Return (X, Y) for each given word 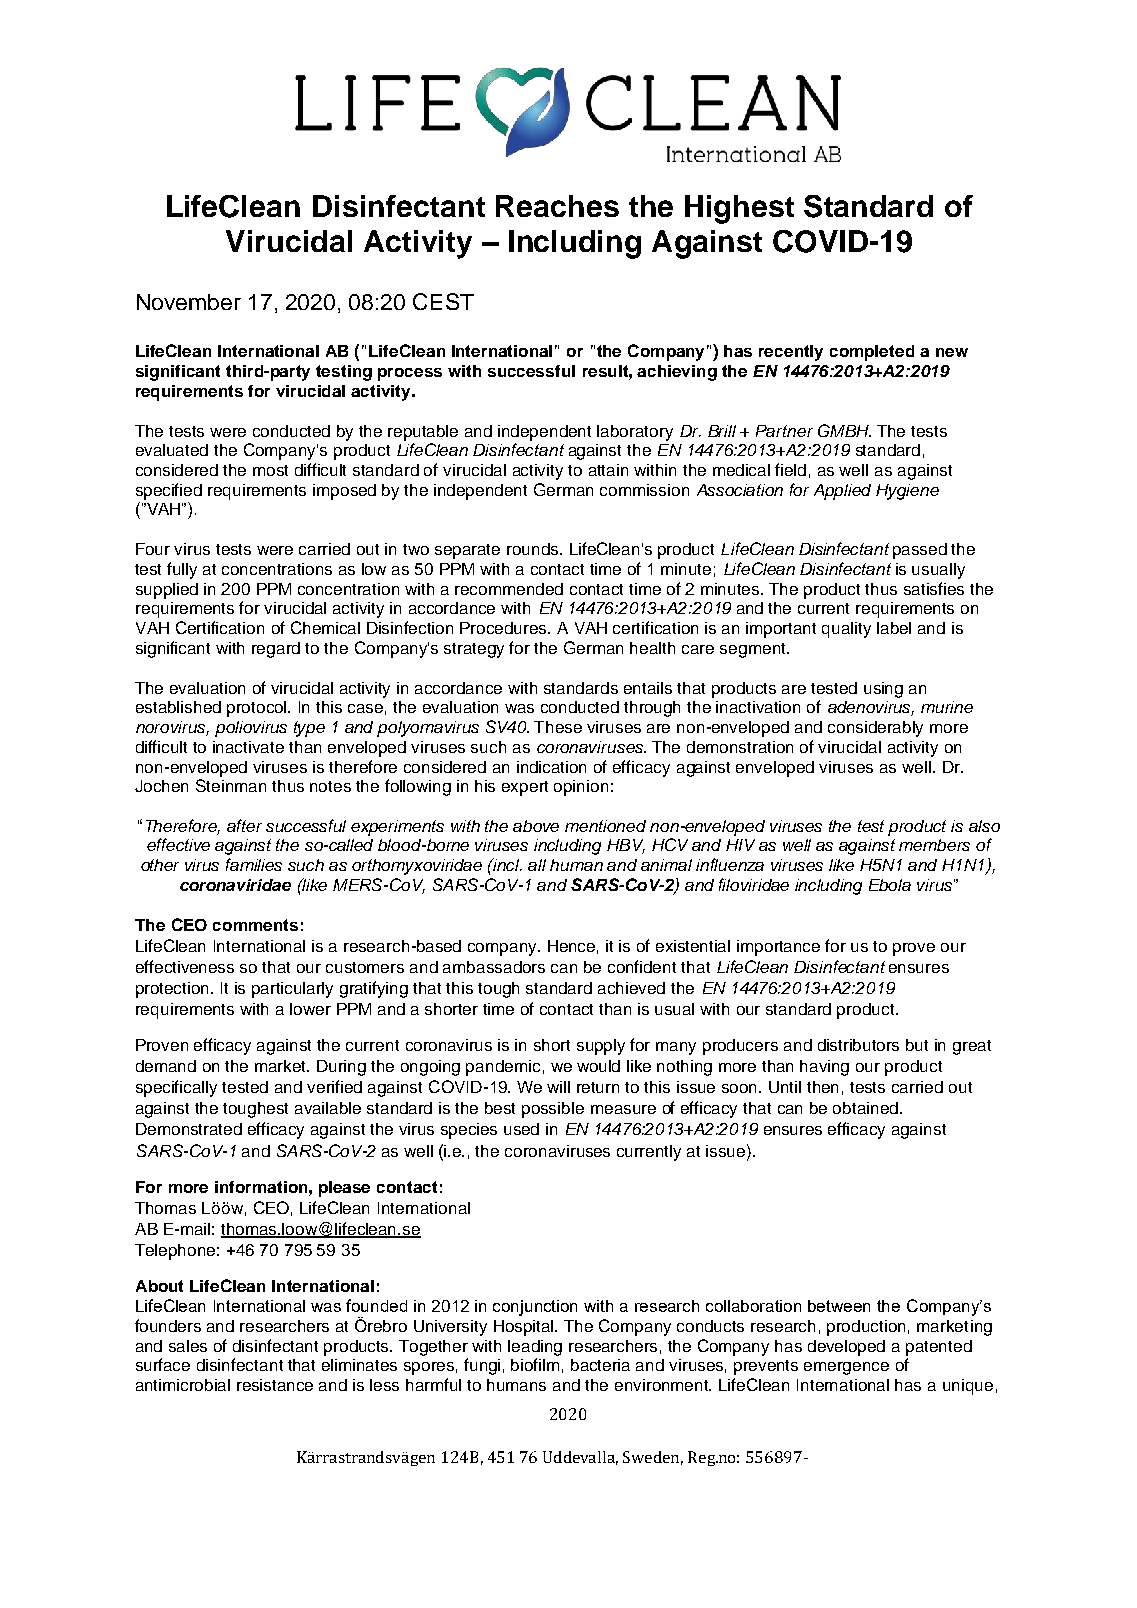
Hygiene (907, 492)
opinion (581, 788)
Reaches (557, 206)
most (270, 470)
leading (535, 1348)
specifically (176, 1088)
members (934, 845)
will (558, 1087)
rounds (534, 549)
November (189, 302)
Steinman (231, 785)
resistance (275, 1385)
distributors (858, 1045)
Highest (739, 209)
